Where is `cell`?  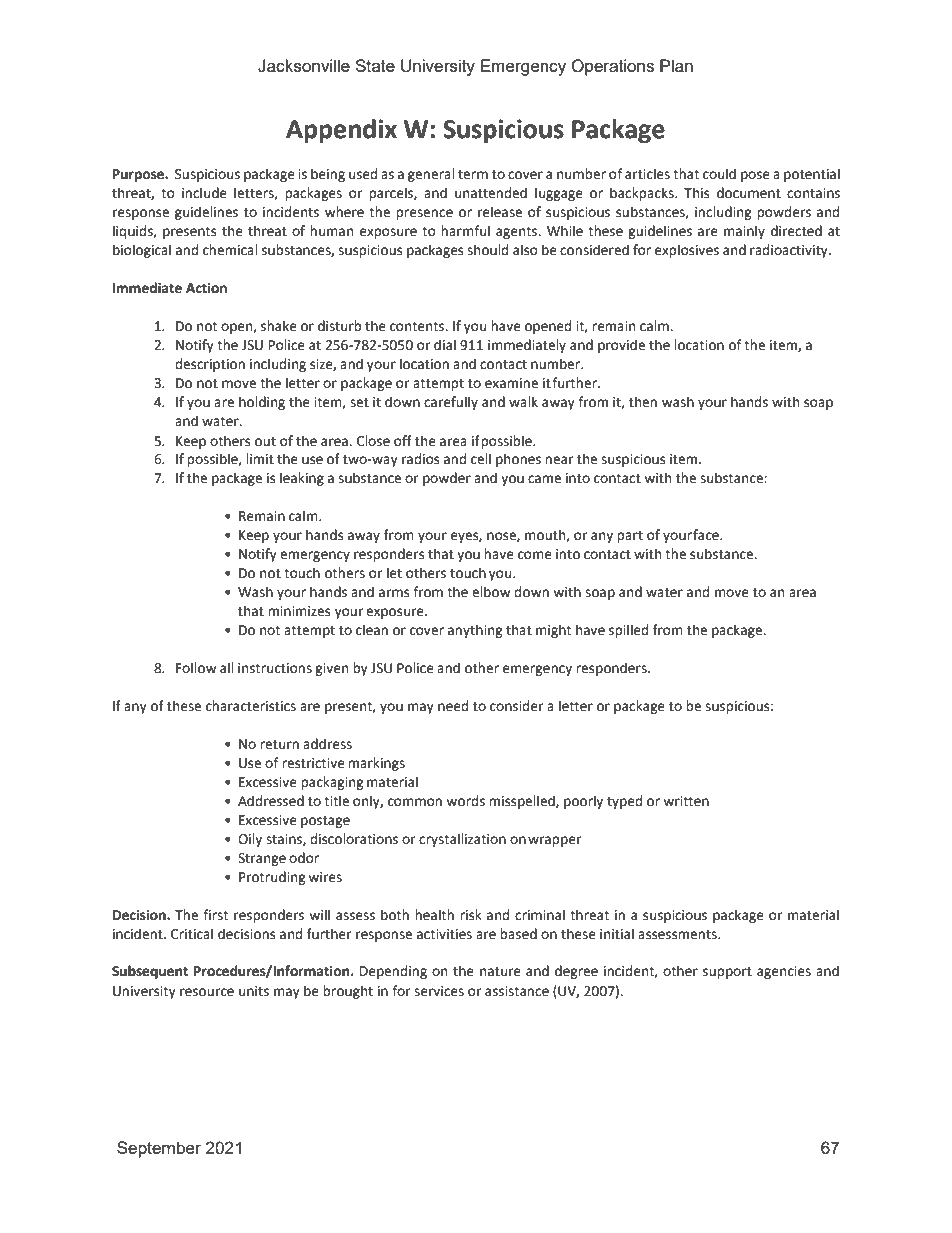
cell is located at coordinates (481, 459).
